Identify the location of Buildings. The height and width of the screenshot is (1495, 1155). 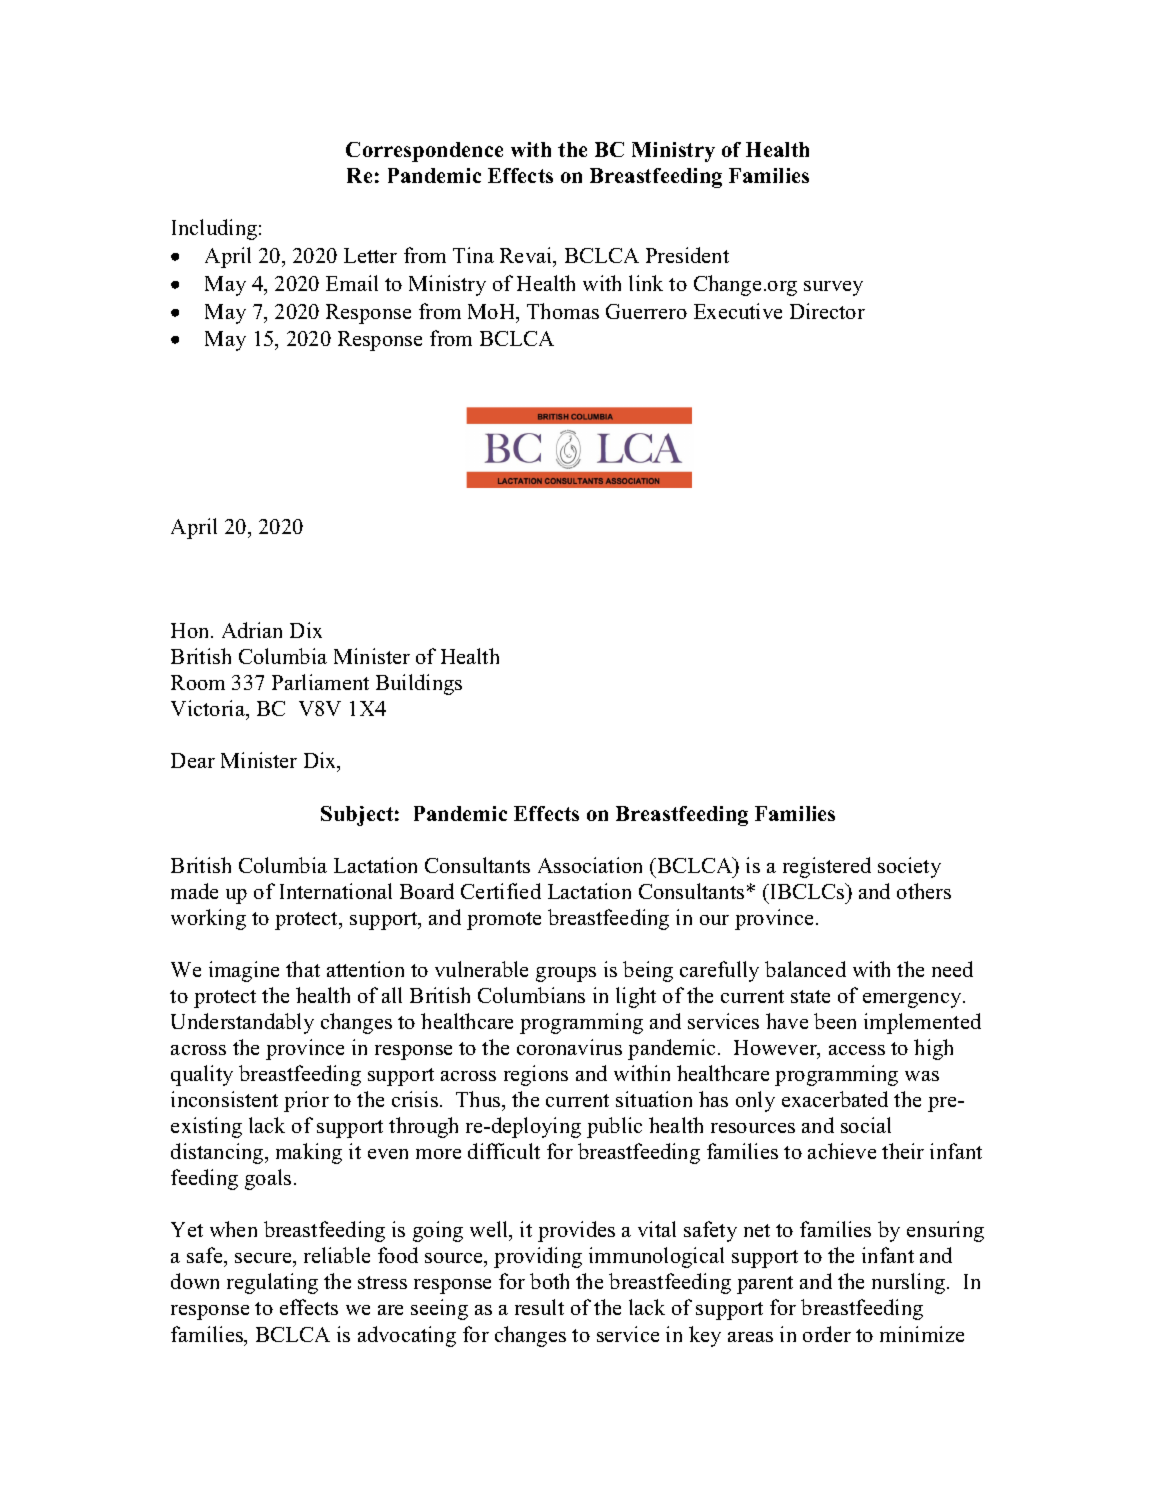
(419, 684).
